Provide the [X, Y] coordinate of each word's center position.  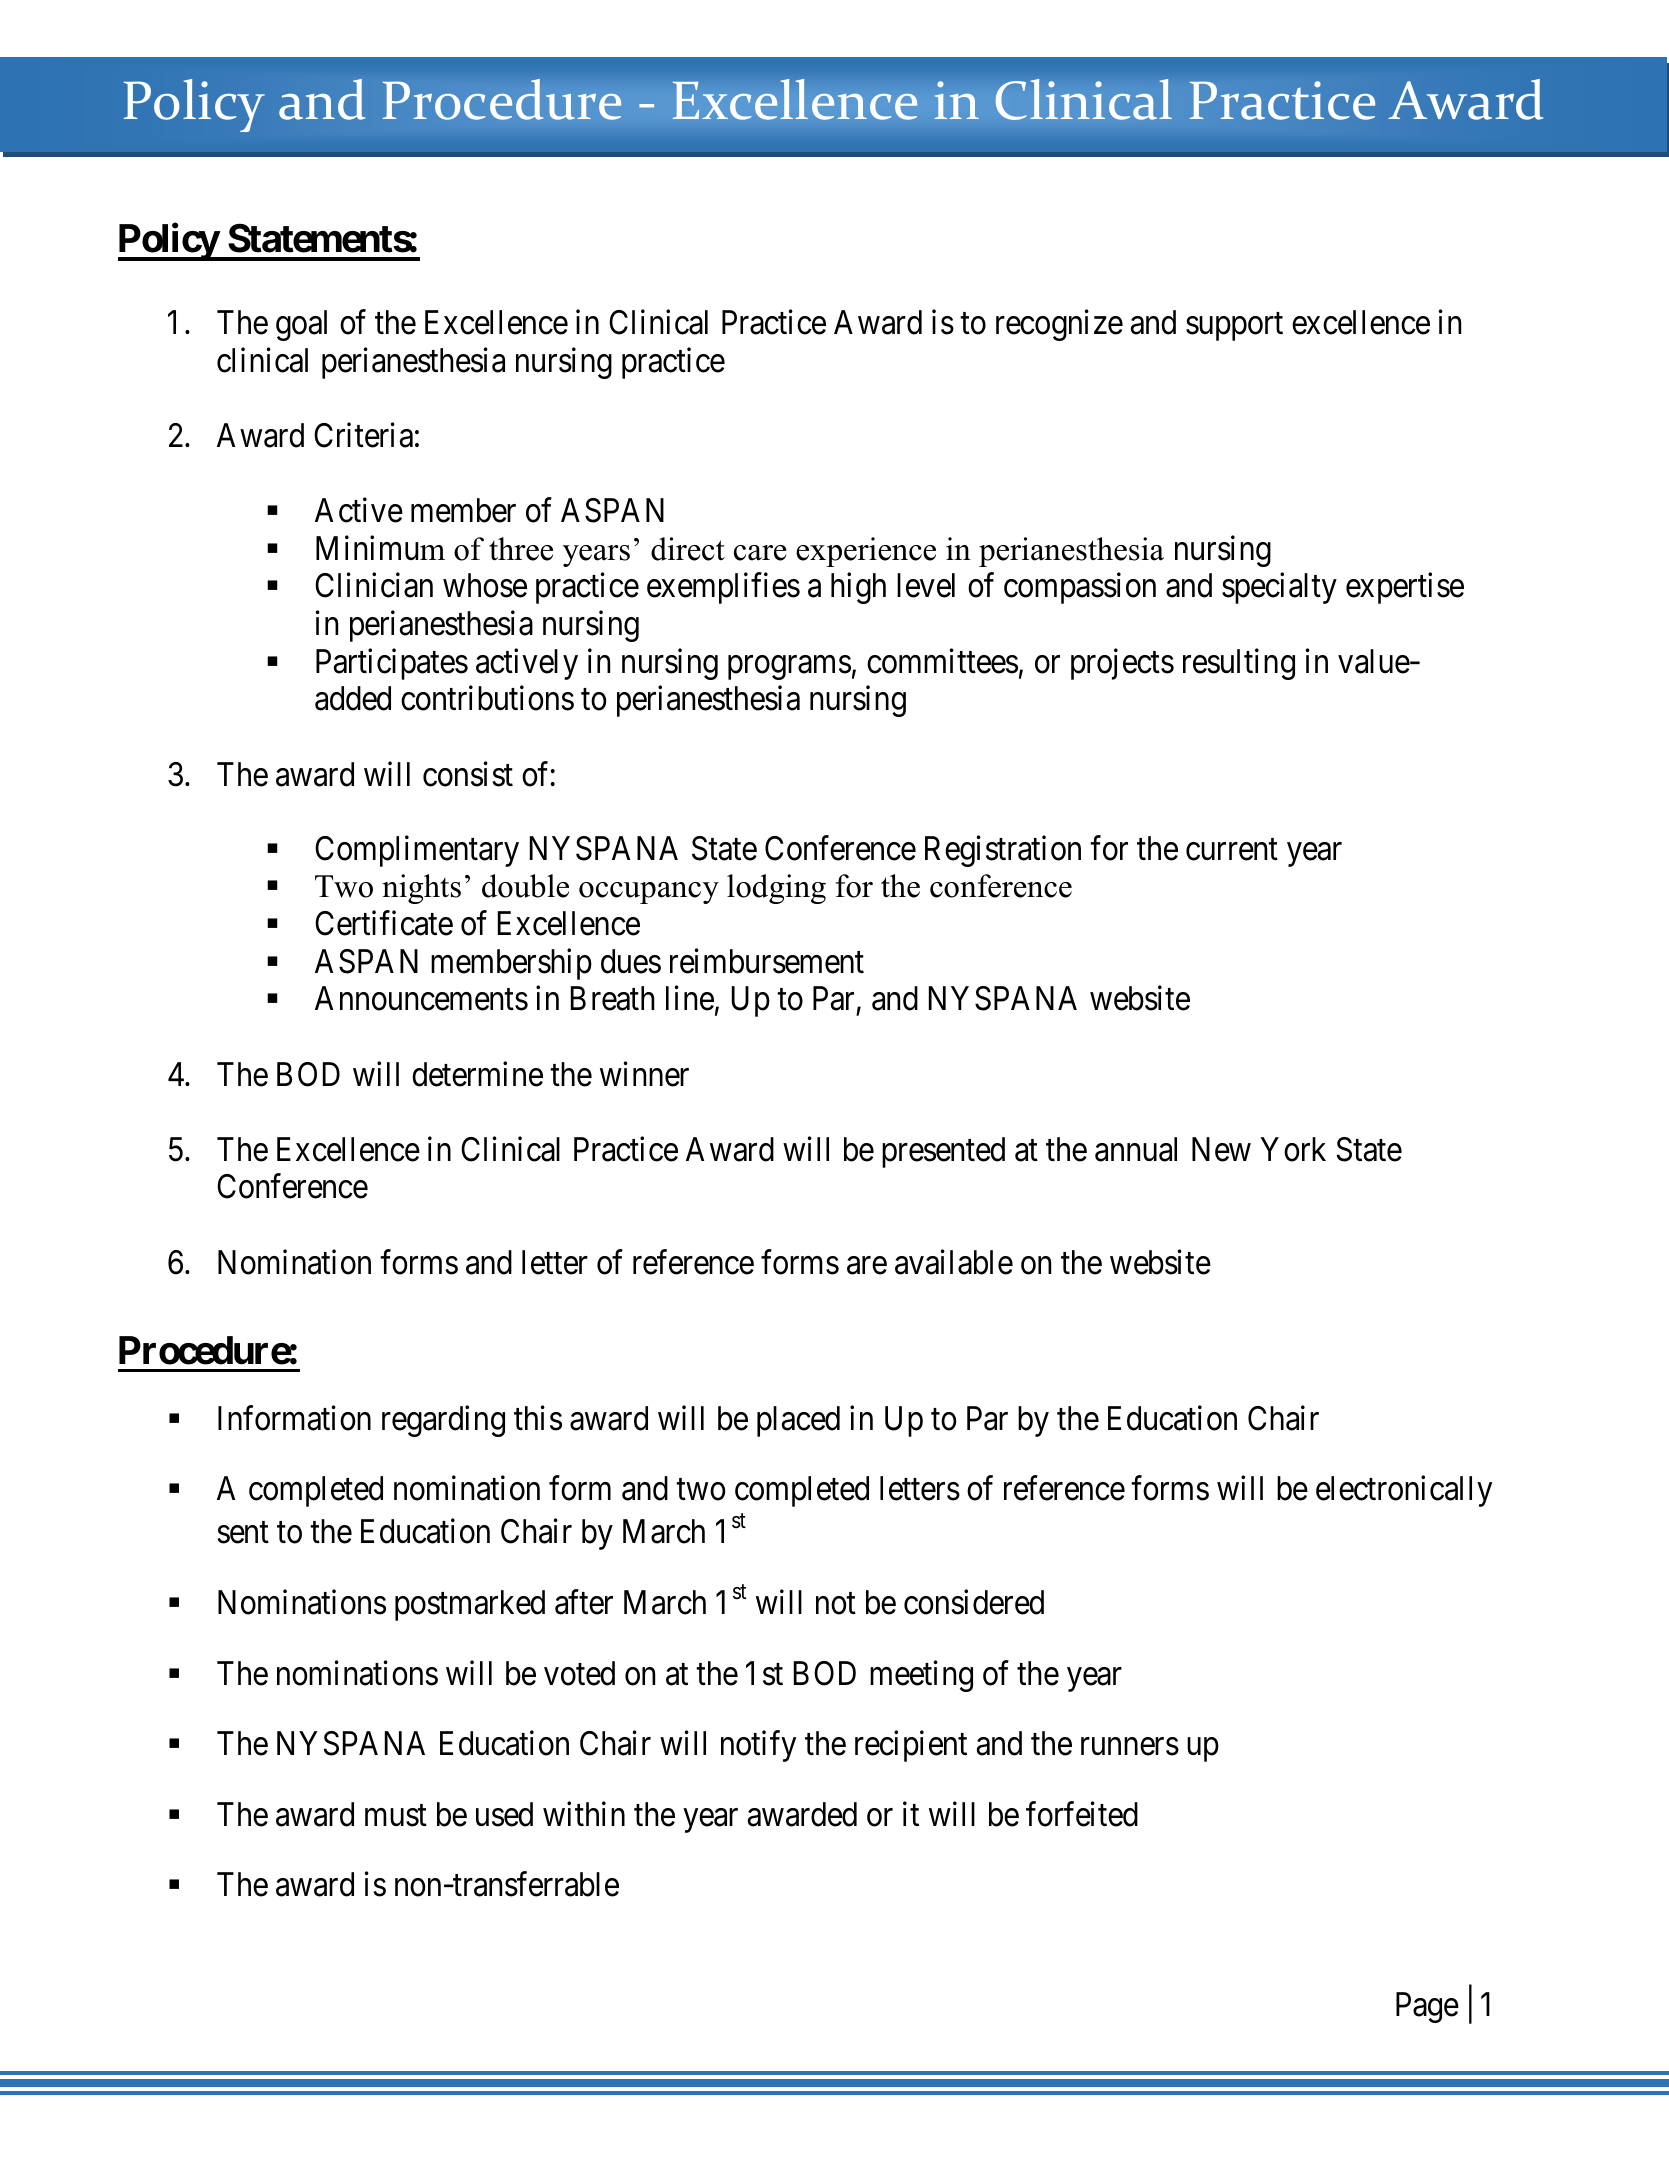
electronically [1404, 1491]
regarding [443, 1421]
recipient [911, 1746]
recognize [1059, 325]
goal [301, 325]
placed [798, 1421]
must [396, 1816]
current [1232, 850]
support [1234, 327]
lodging [776, 889]
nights [421, 889]
